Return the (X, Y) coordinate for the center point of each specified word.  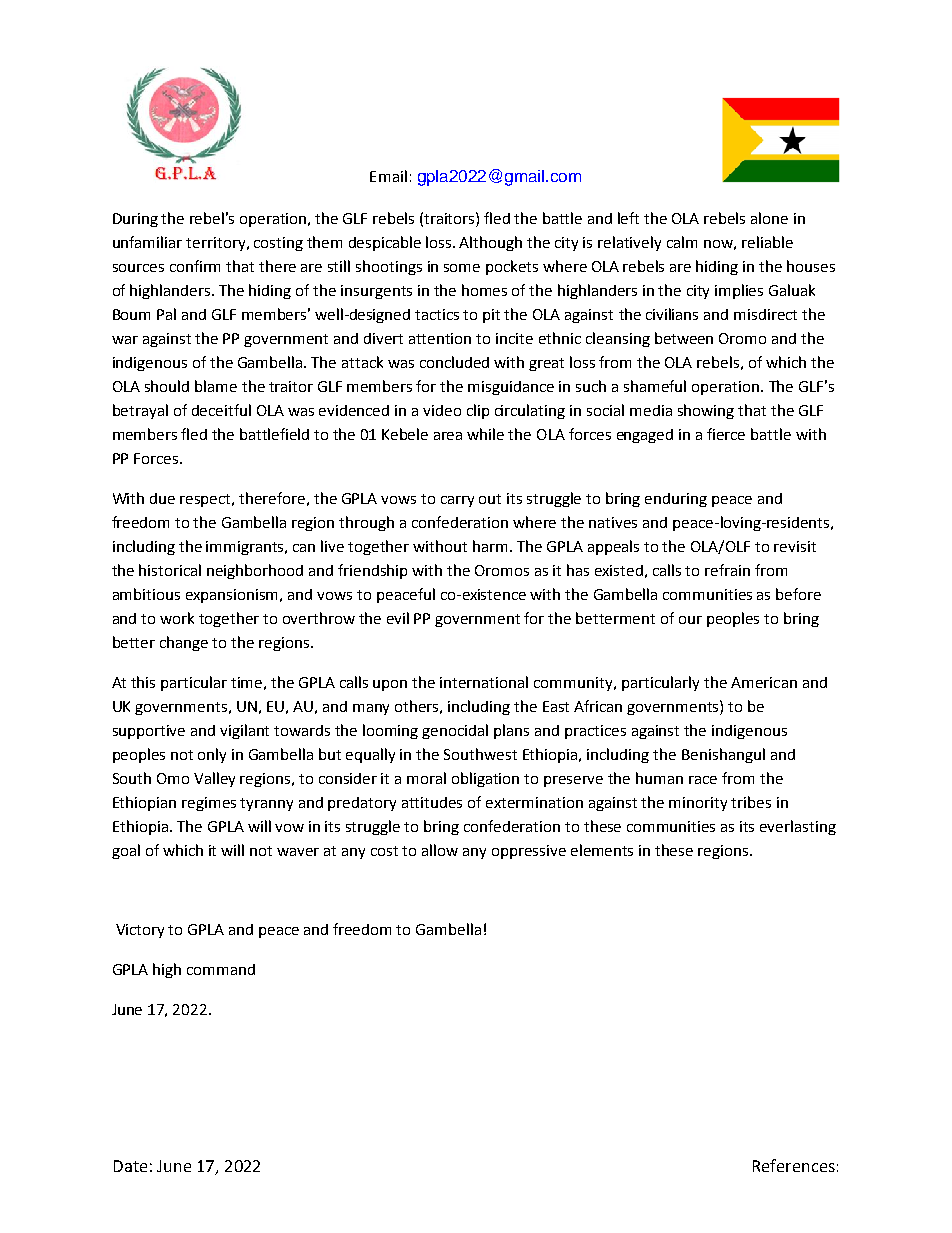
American (764, 682)
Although (490, 243)
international (484, 682)
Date (130, 1166)
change (184, 643)
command (221, 969)
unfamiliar (147, 242)
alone (769, 218)
